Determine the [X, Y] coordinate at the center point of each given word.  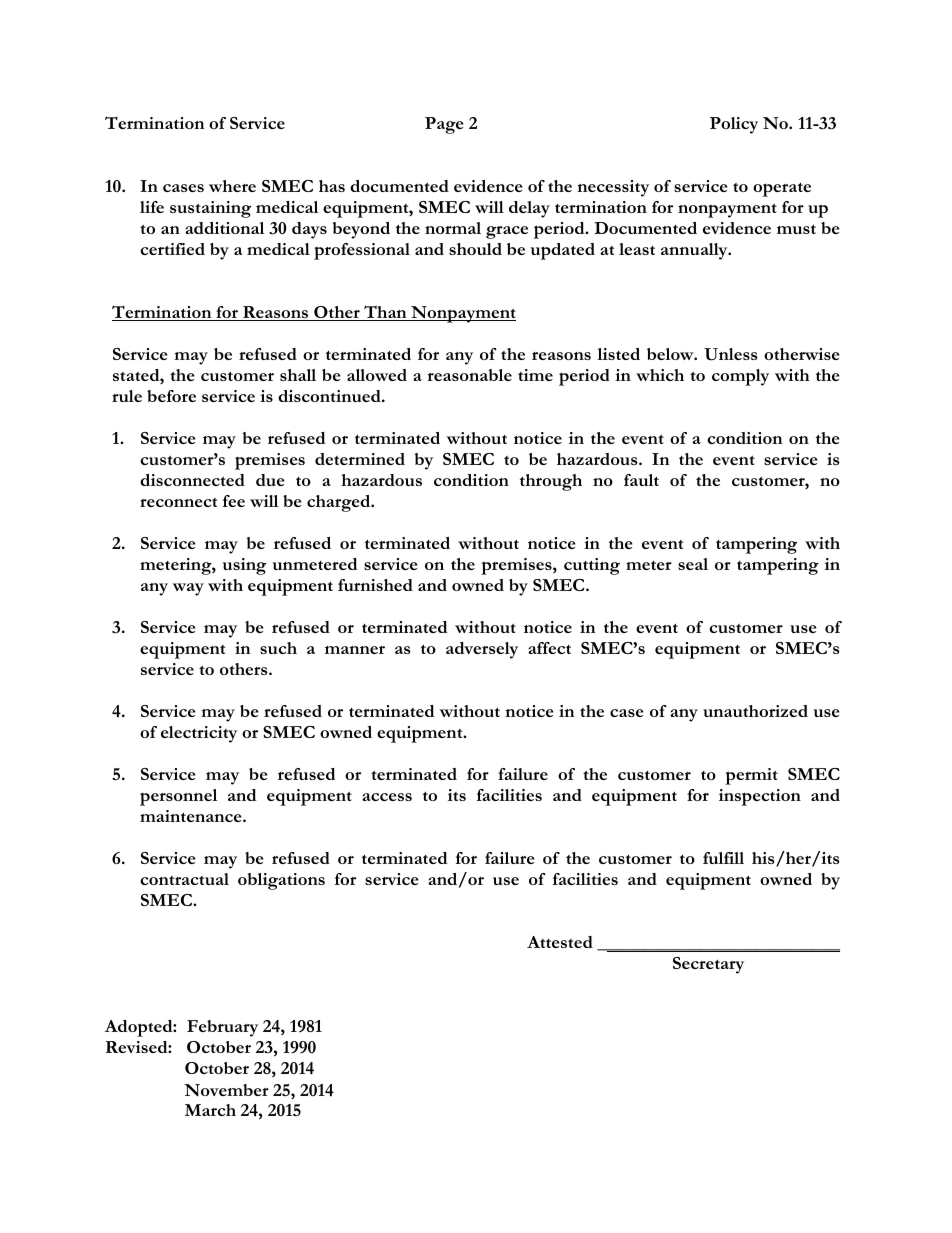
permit [751, 776]
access [387, 797]
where [232, 186]
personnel [178, 797]
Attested [560, 942]
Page [444, 125]
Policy [734, 125]
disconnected [192, 480]
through [551, 482]
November [226, 1090]
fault [641, 480]
